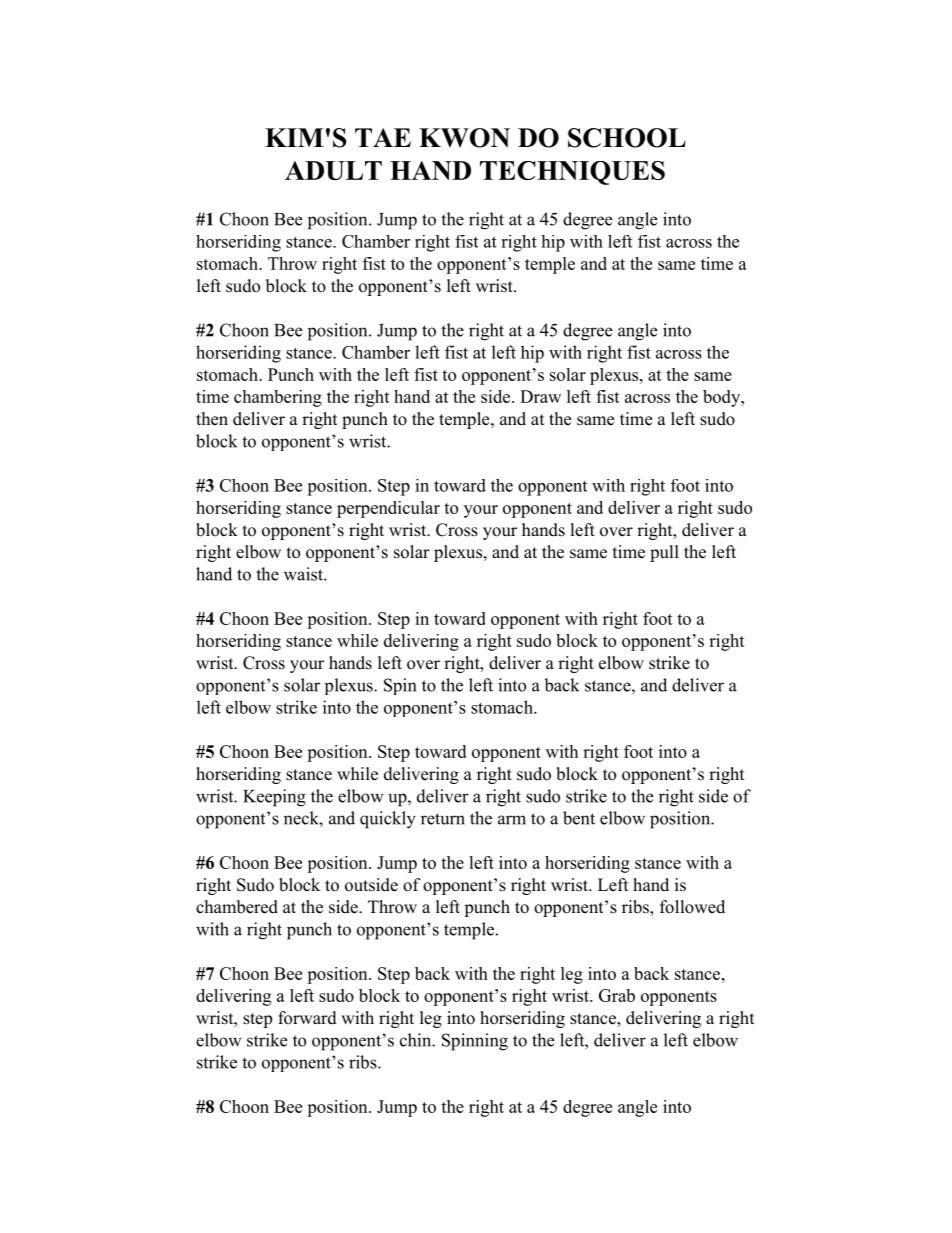  I want to click on Draw, so click(540, 396).
